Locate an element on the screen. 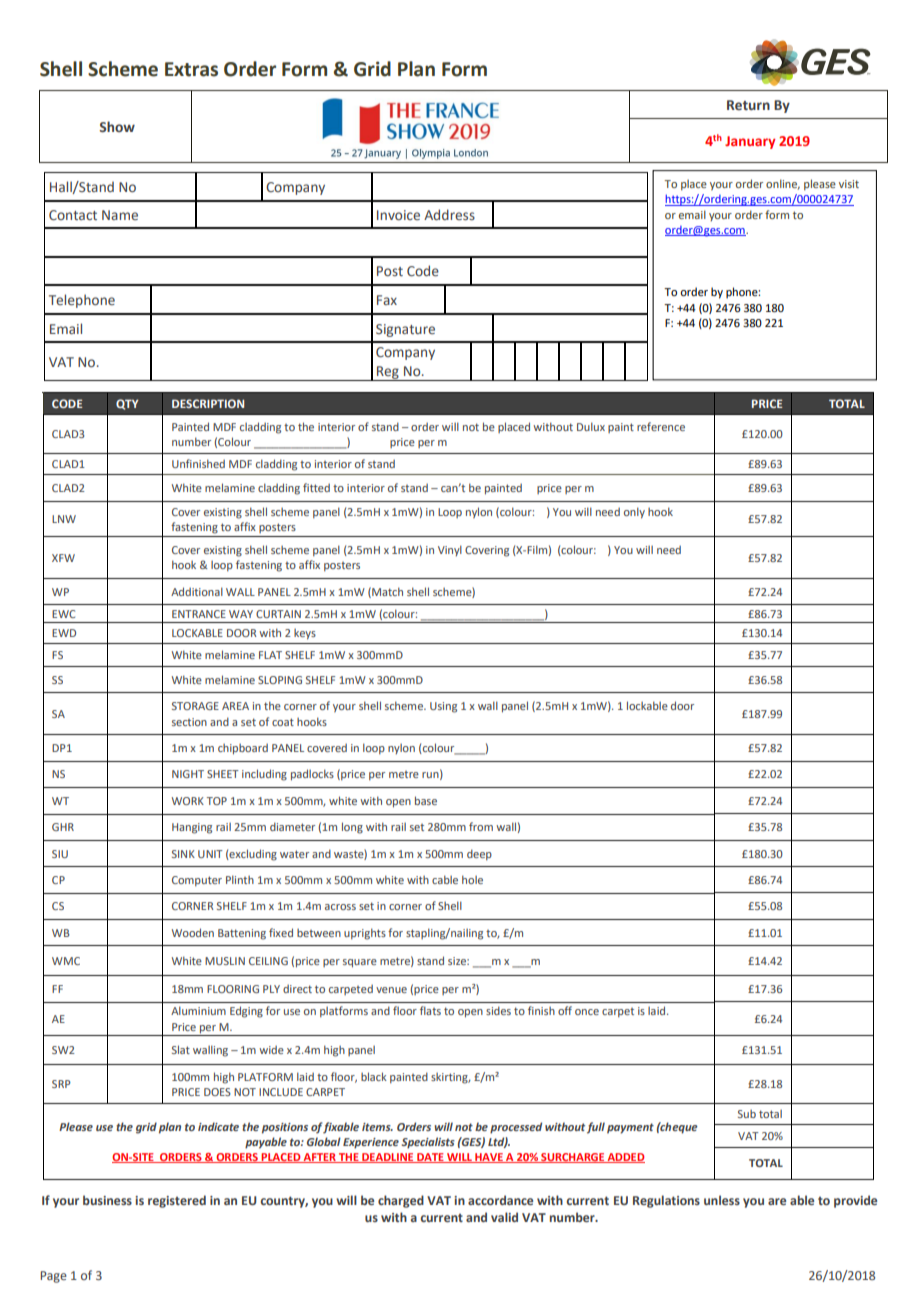 This screenshot has height=1308, width=924. valid is located at coordinates (504, 1217).
